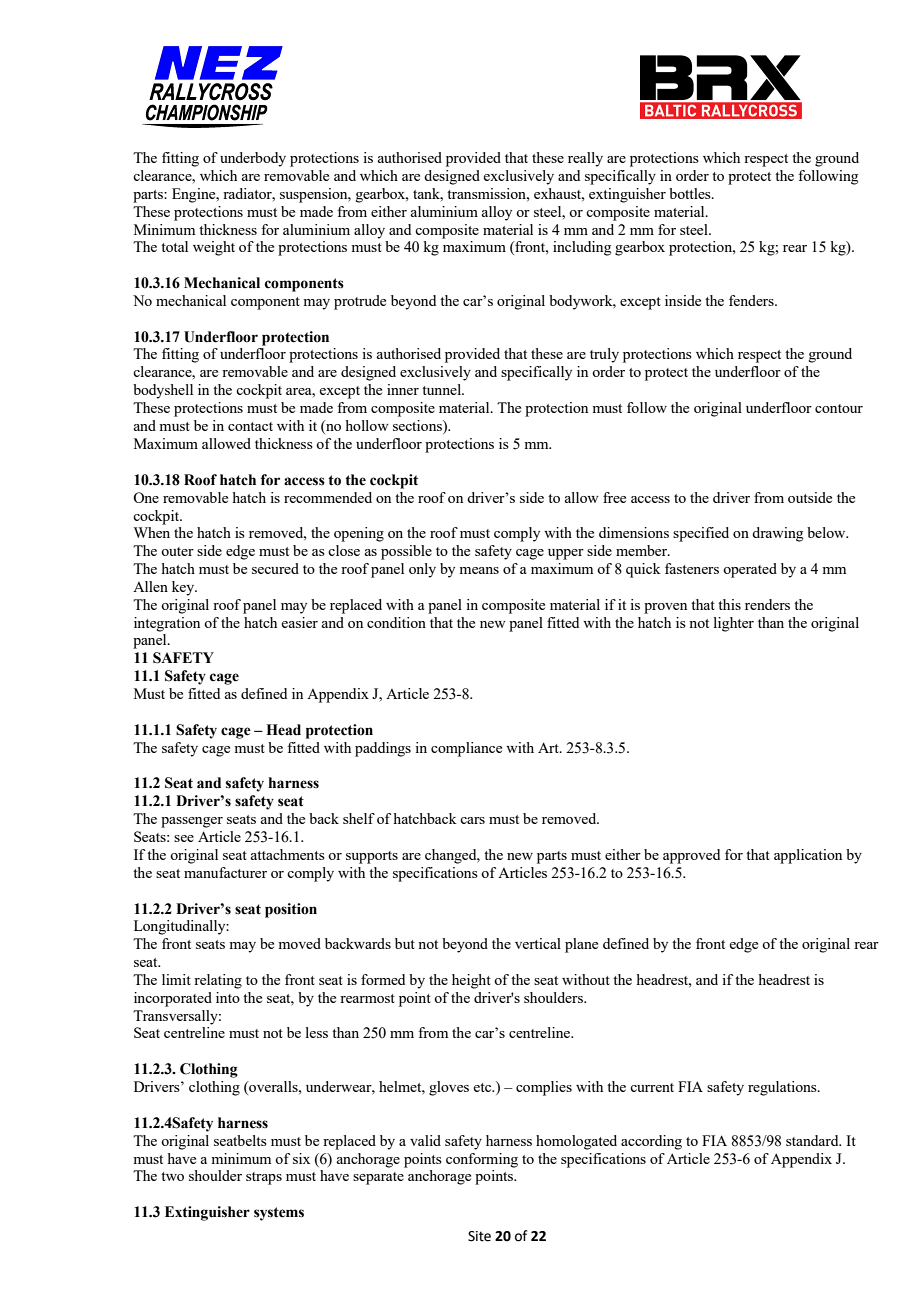 This screenshot has width=924, height=1308. What do you see at coordinates (813, 1140) in the screenshot?
I see `standard` at bounding box center [813, 1140].
